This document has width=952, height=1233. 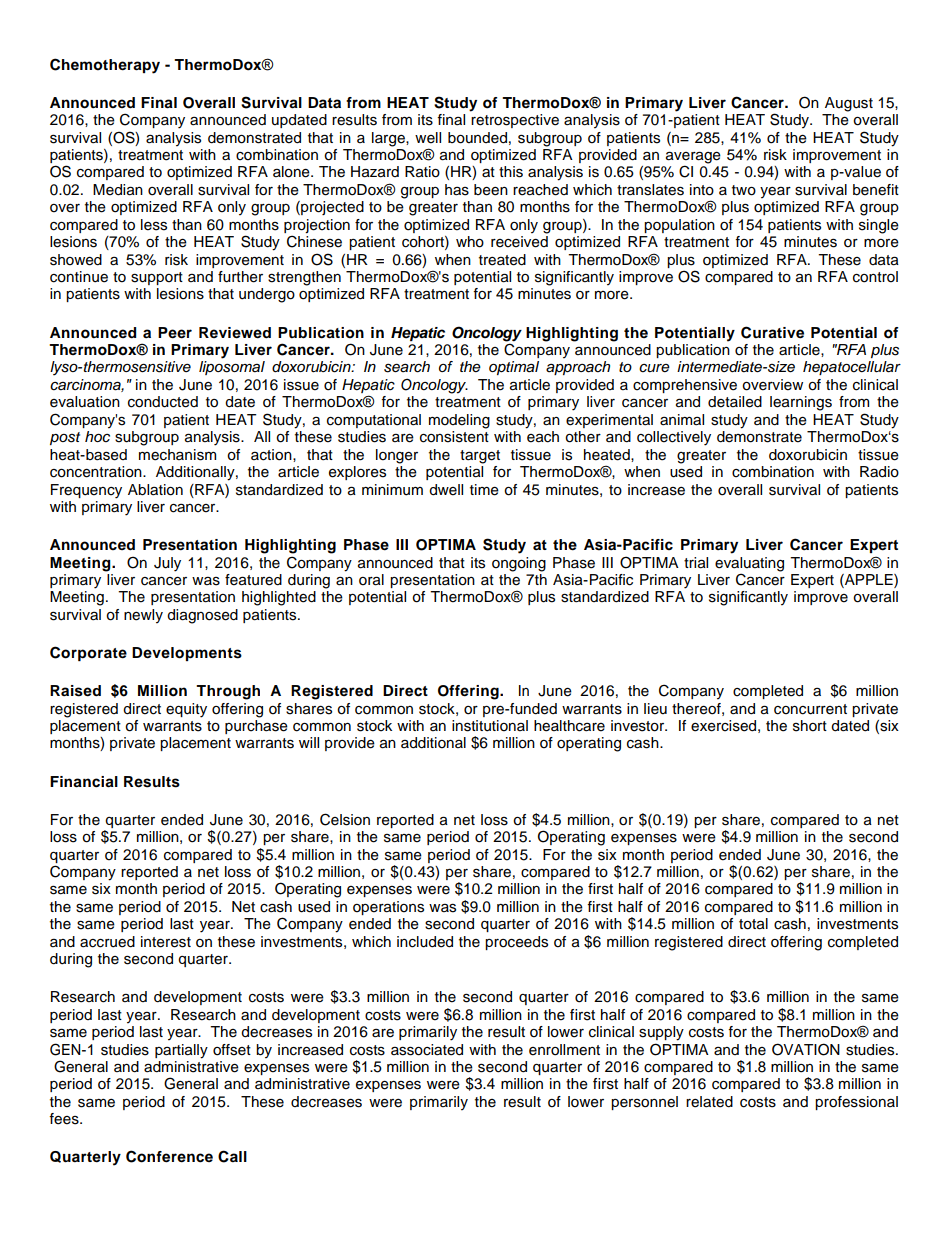 What do you see at coordinates (849, 104) in the document?
I see `August` at bounding box center [849, 104].
